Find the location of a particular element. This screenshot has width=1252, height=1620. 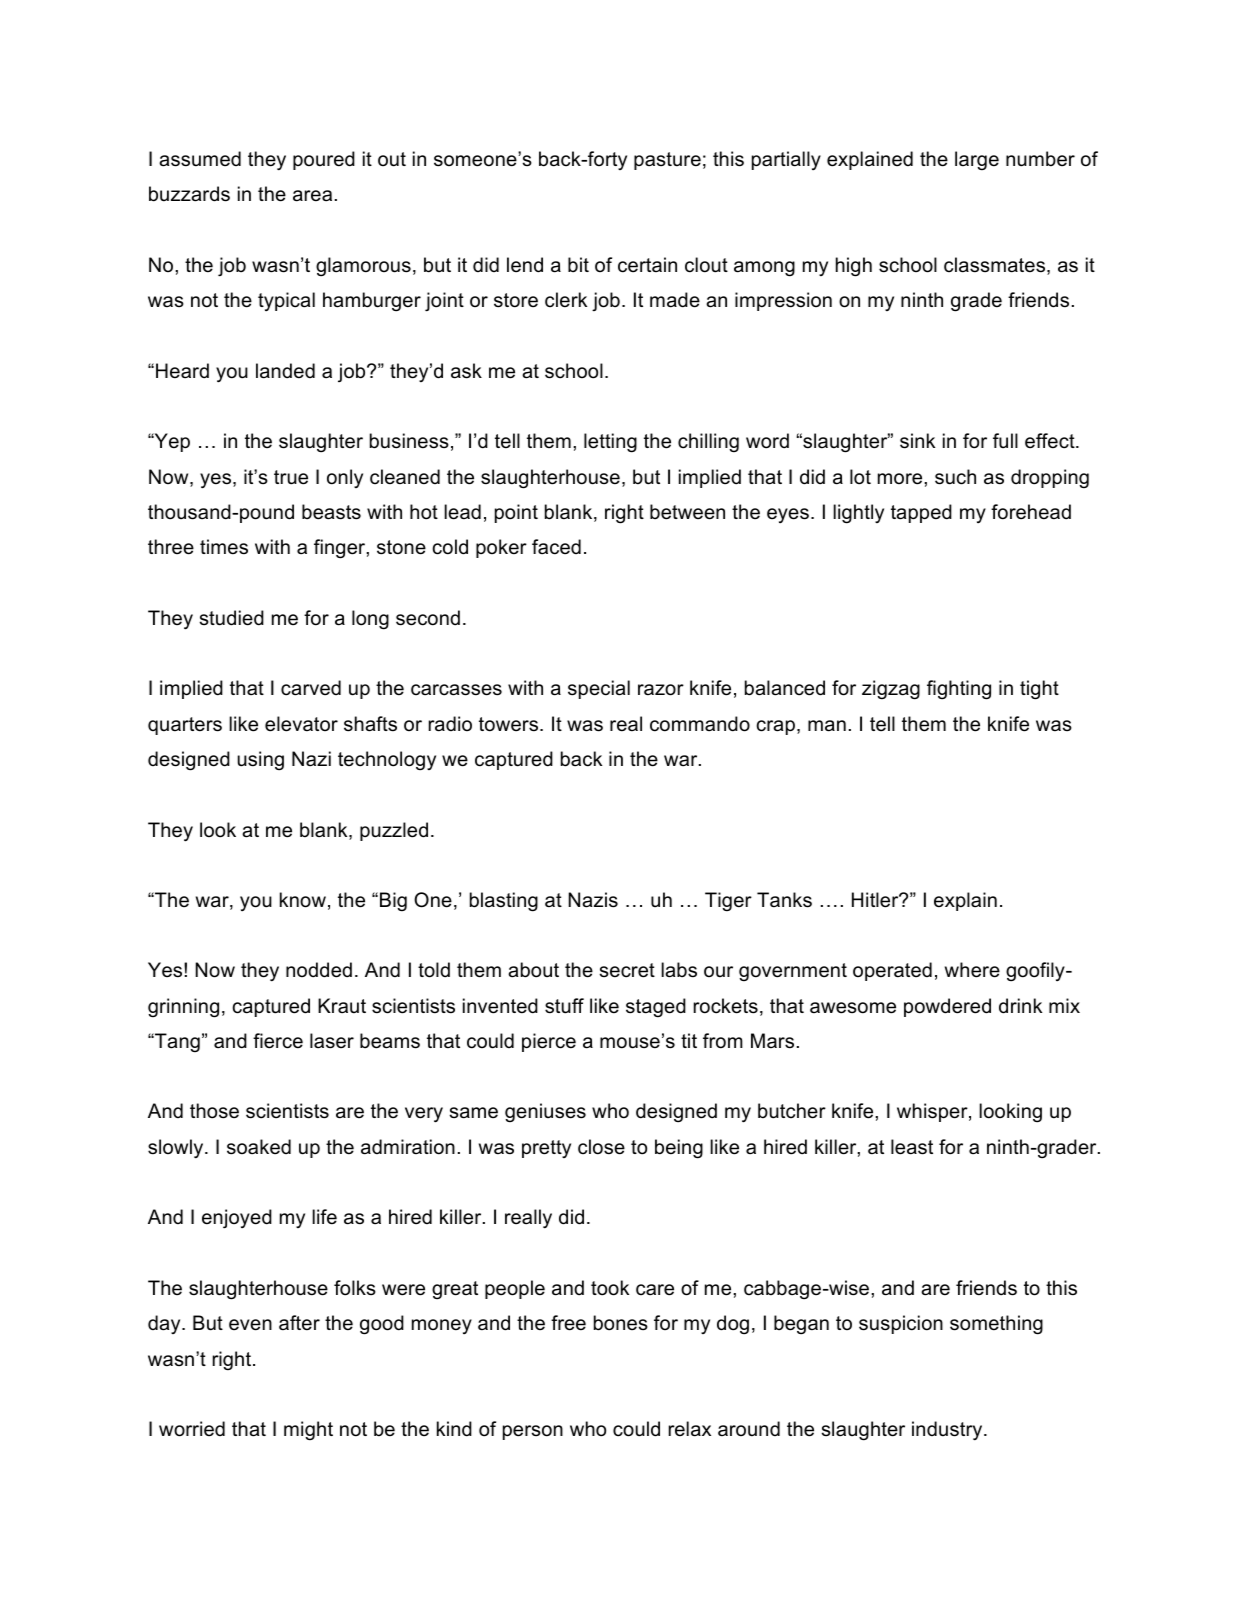

powdered is located at coordinates (947, 1007).
